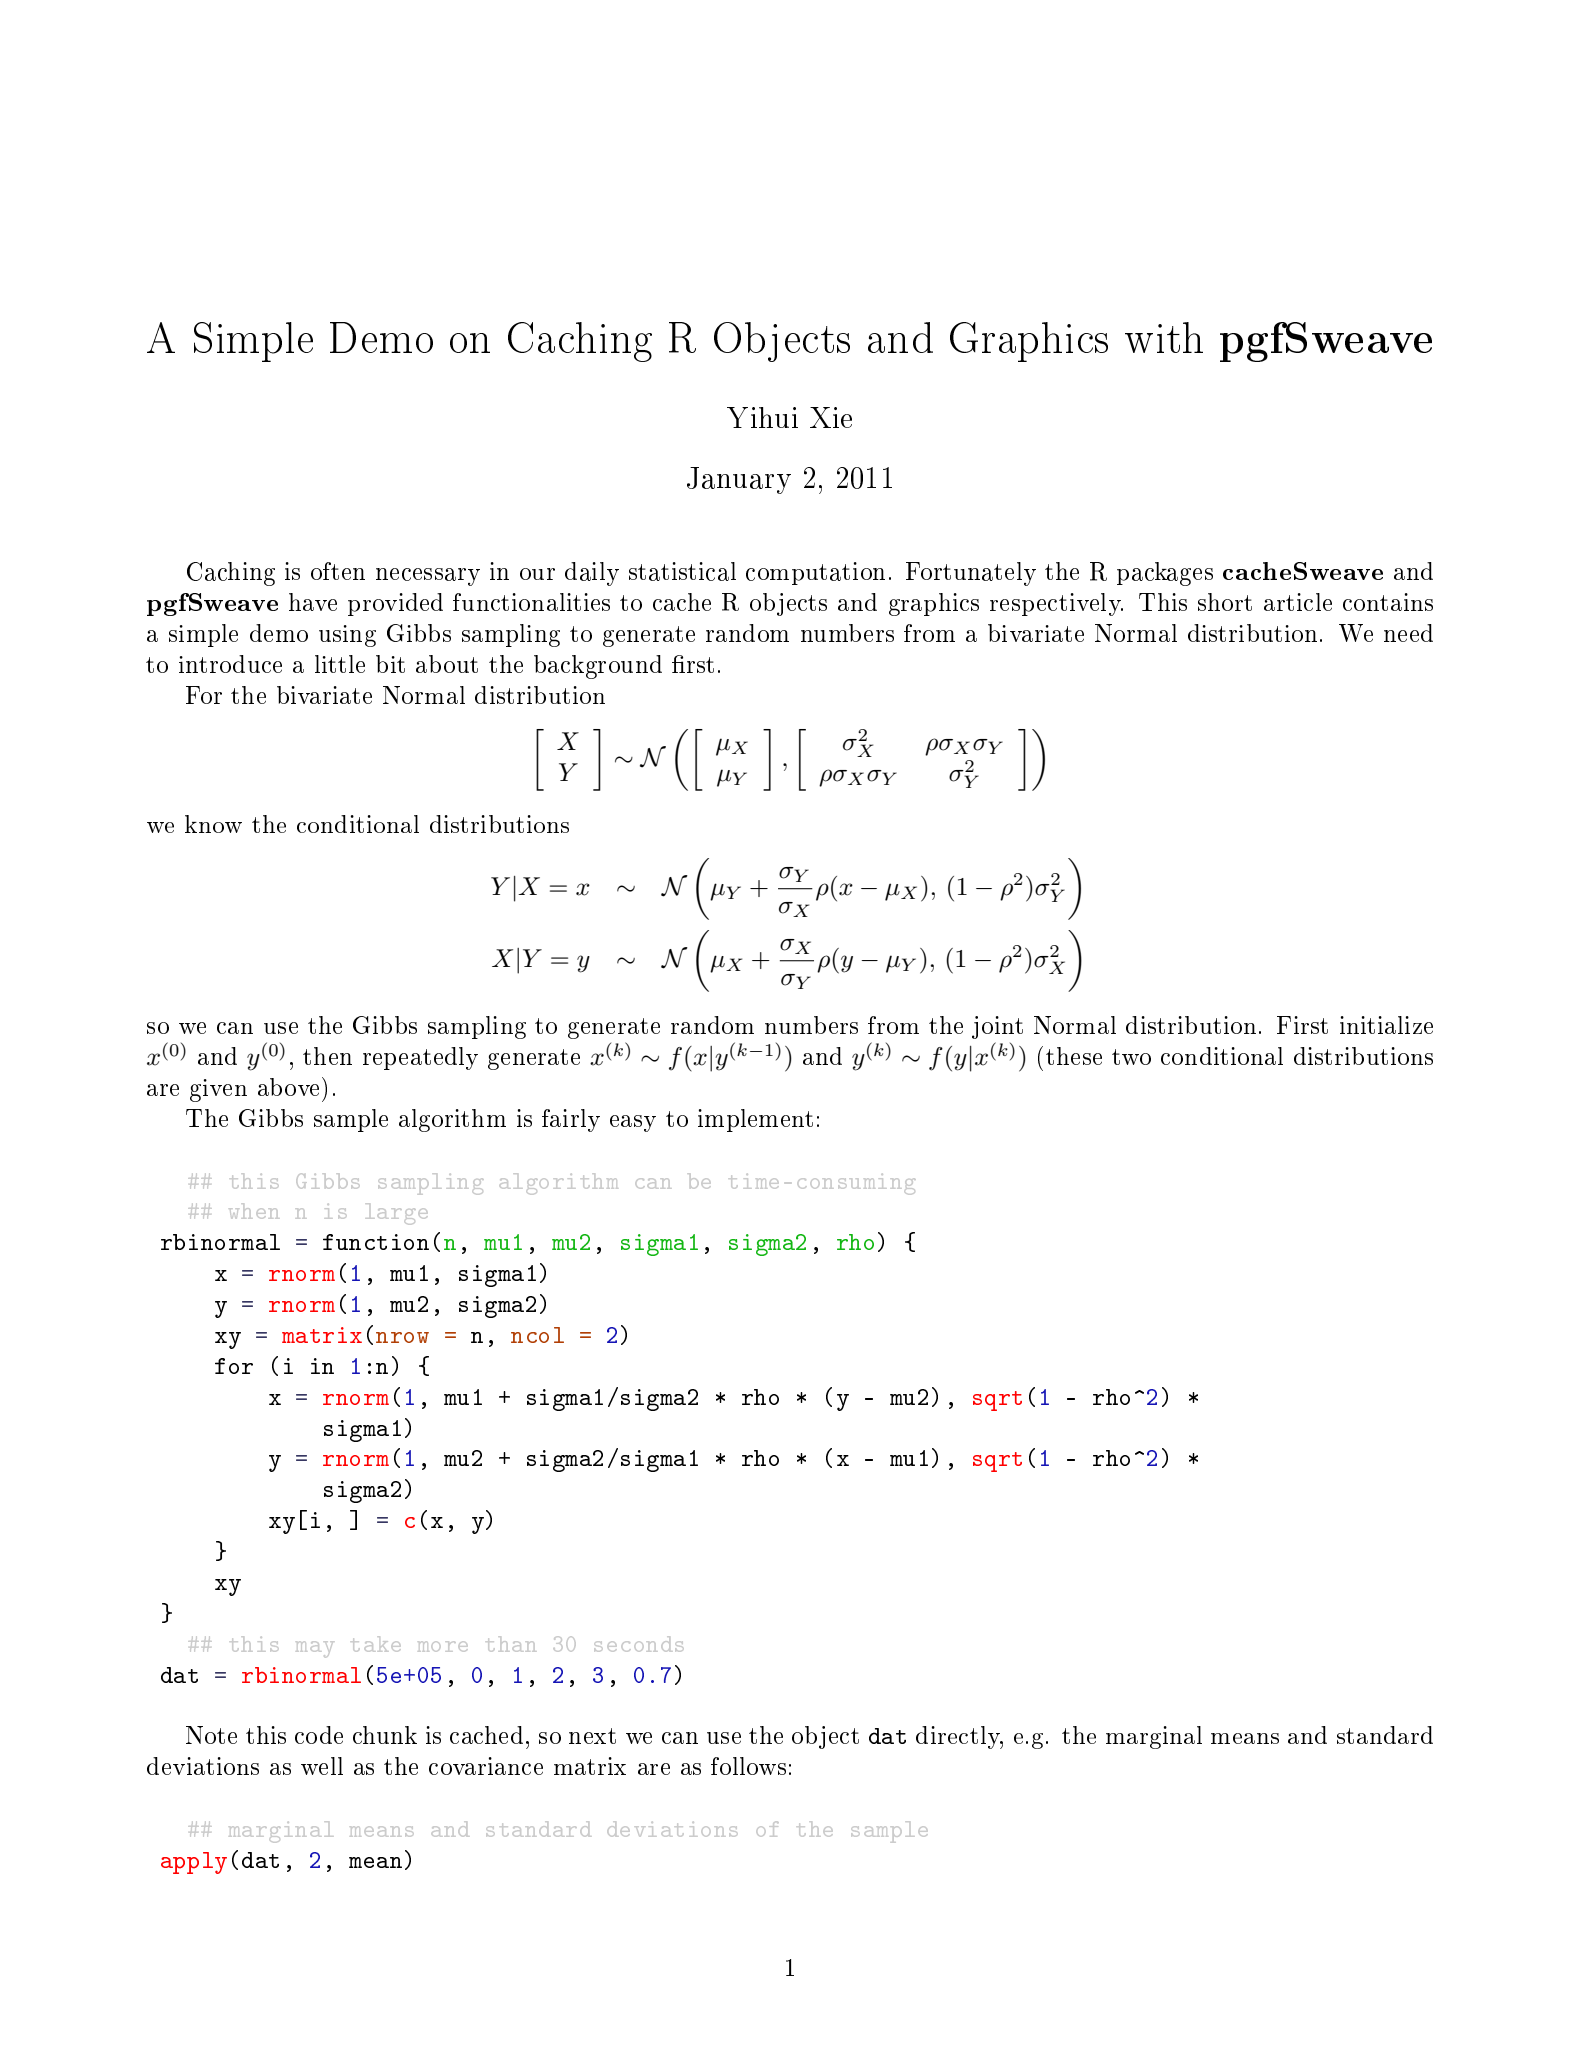 This image has width=1581, height=2045. What do you see at coordinates (831, 417) in the image?
I see `Xie` at bounding box center [831, 417].
